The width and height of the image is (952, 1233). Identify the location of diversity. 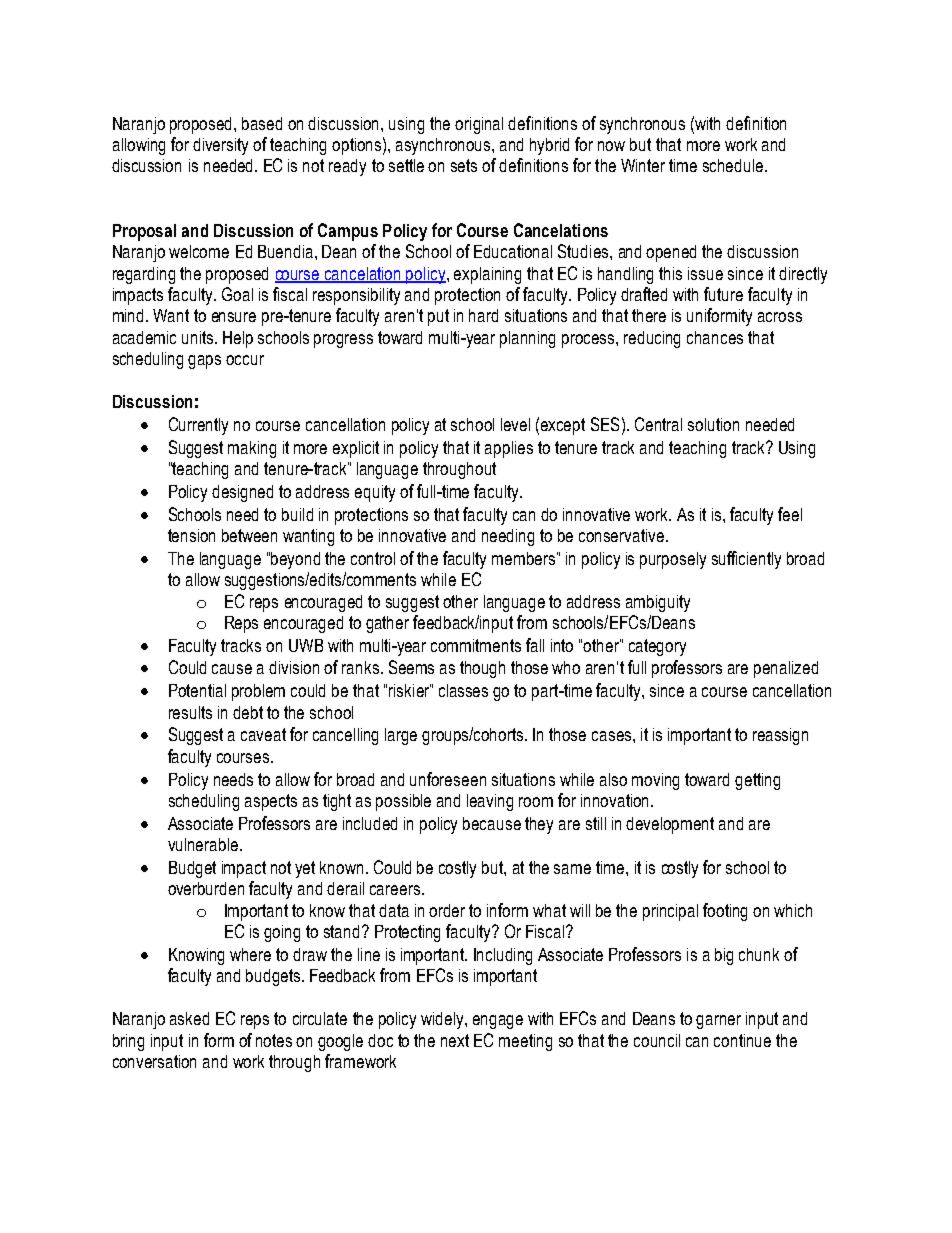
(220, 146).
